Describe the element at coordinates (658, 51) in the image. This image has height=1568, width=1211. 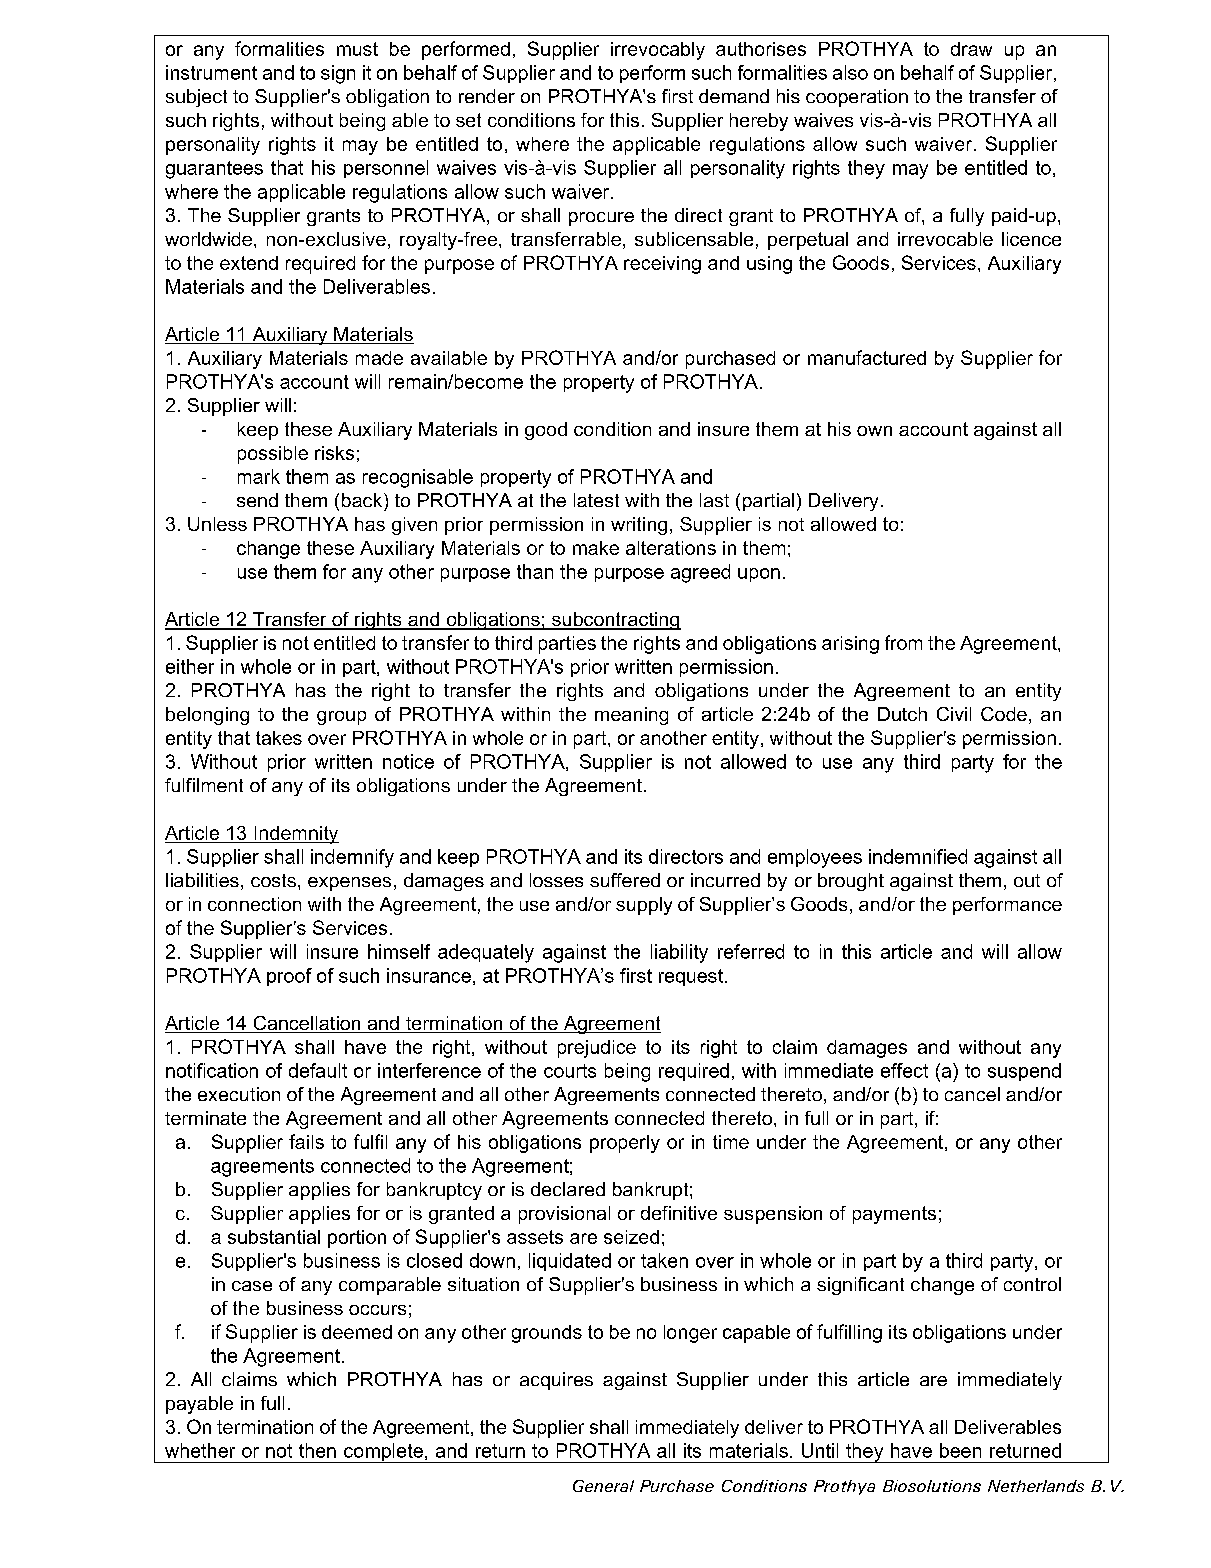
I see `irrevocably` at that location.
